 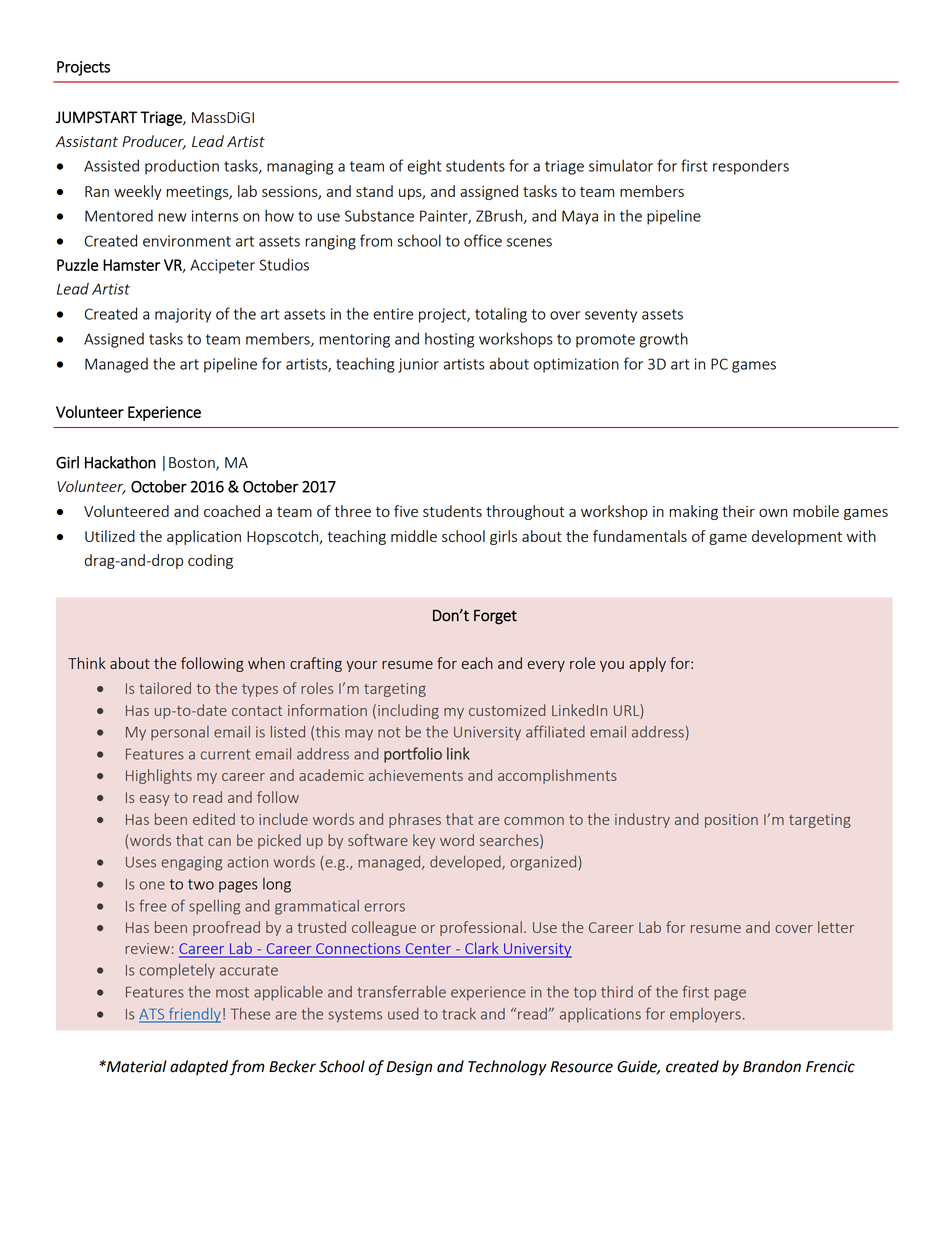 What do you see at coordinates (183, 315) in the screenshot?
I see `majority` at bounding box center [183, 315].
